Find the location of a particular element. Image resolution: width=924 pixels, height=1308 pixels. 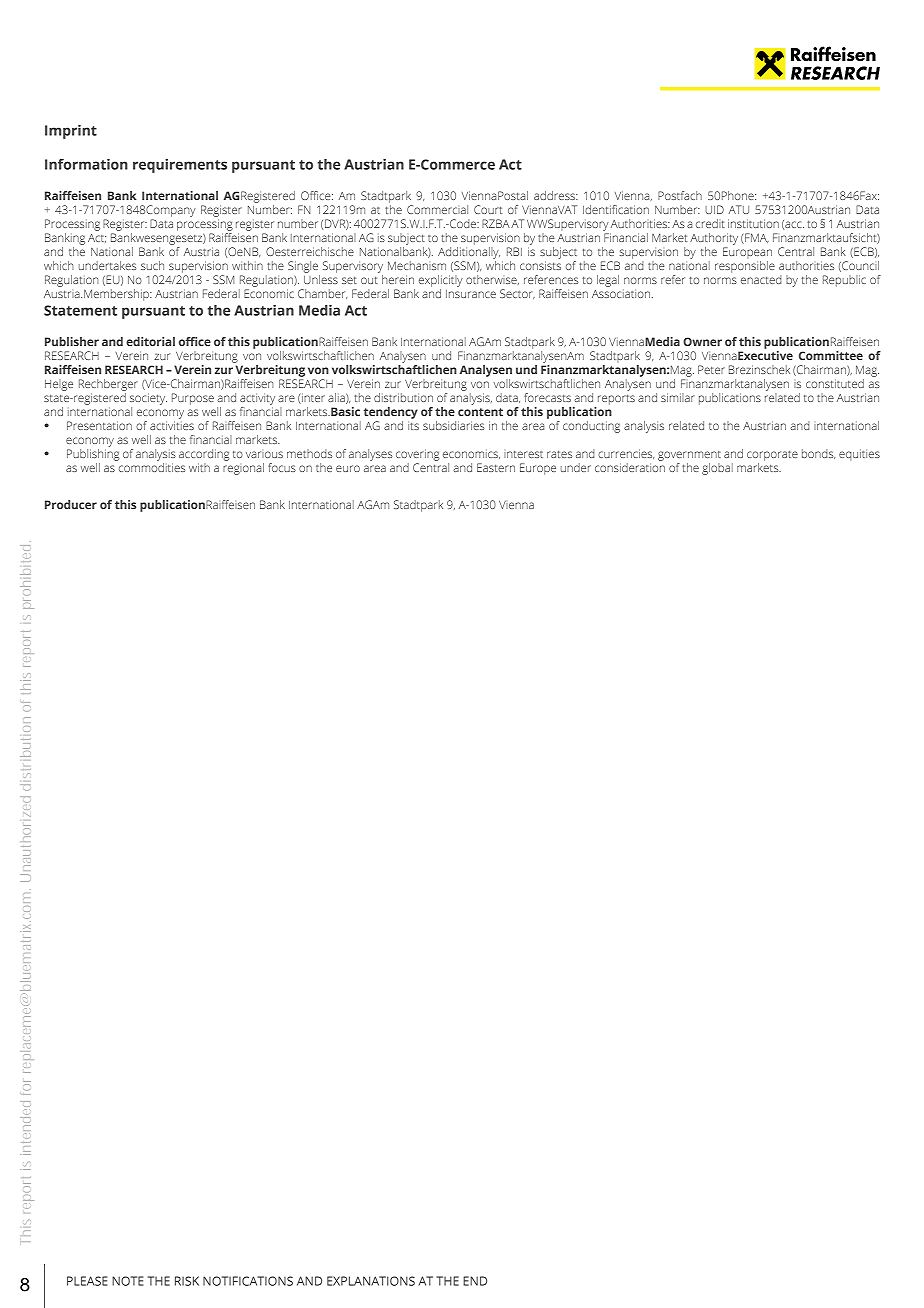

PLEASE is located at coordinates (87, 1281).
